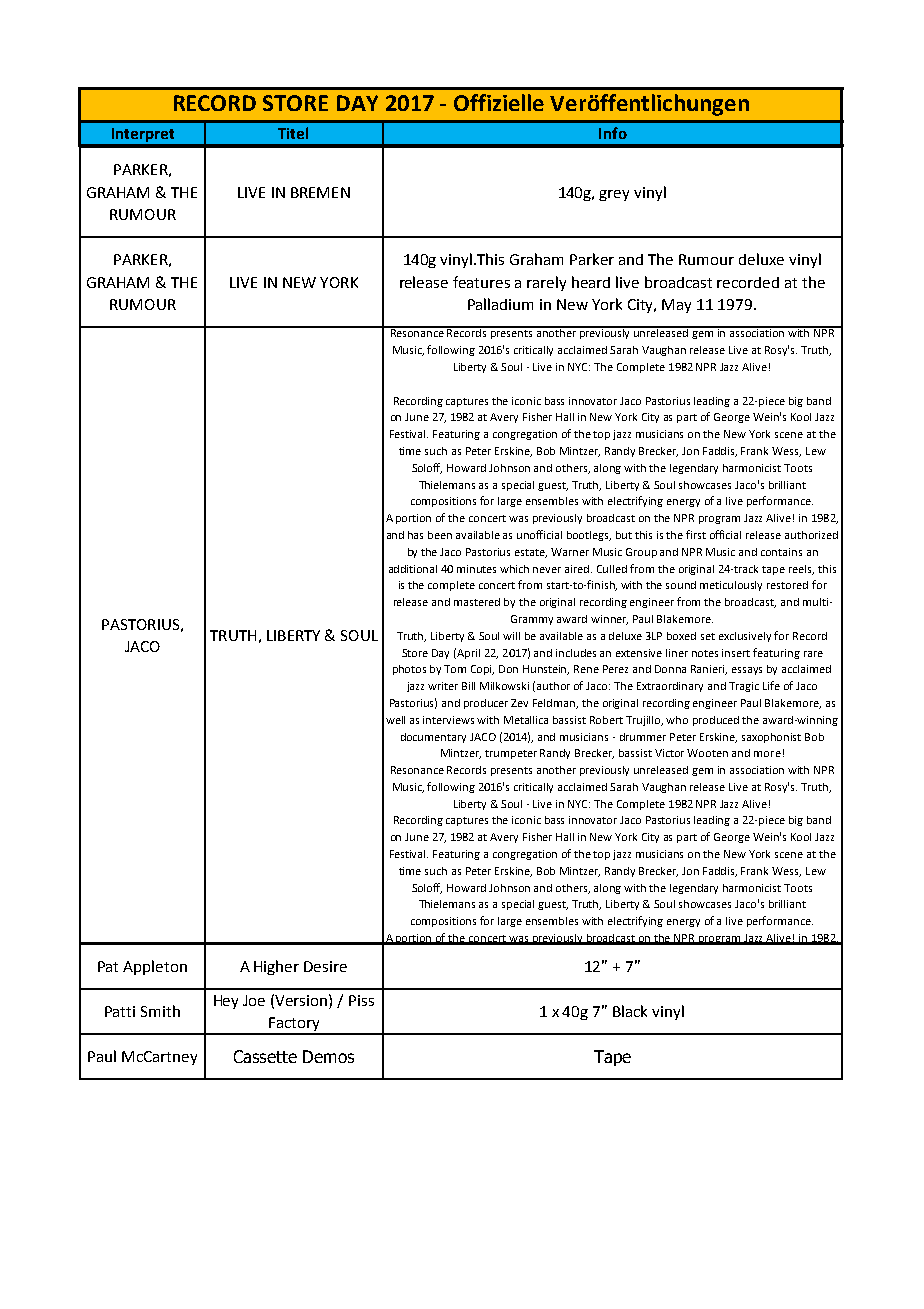 Image resolution: width=924 pixels, height=1309 pixels. I want to click on Titel, so click(293, 133).
